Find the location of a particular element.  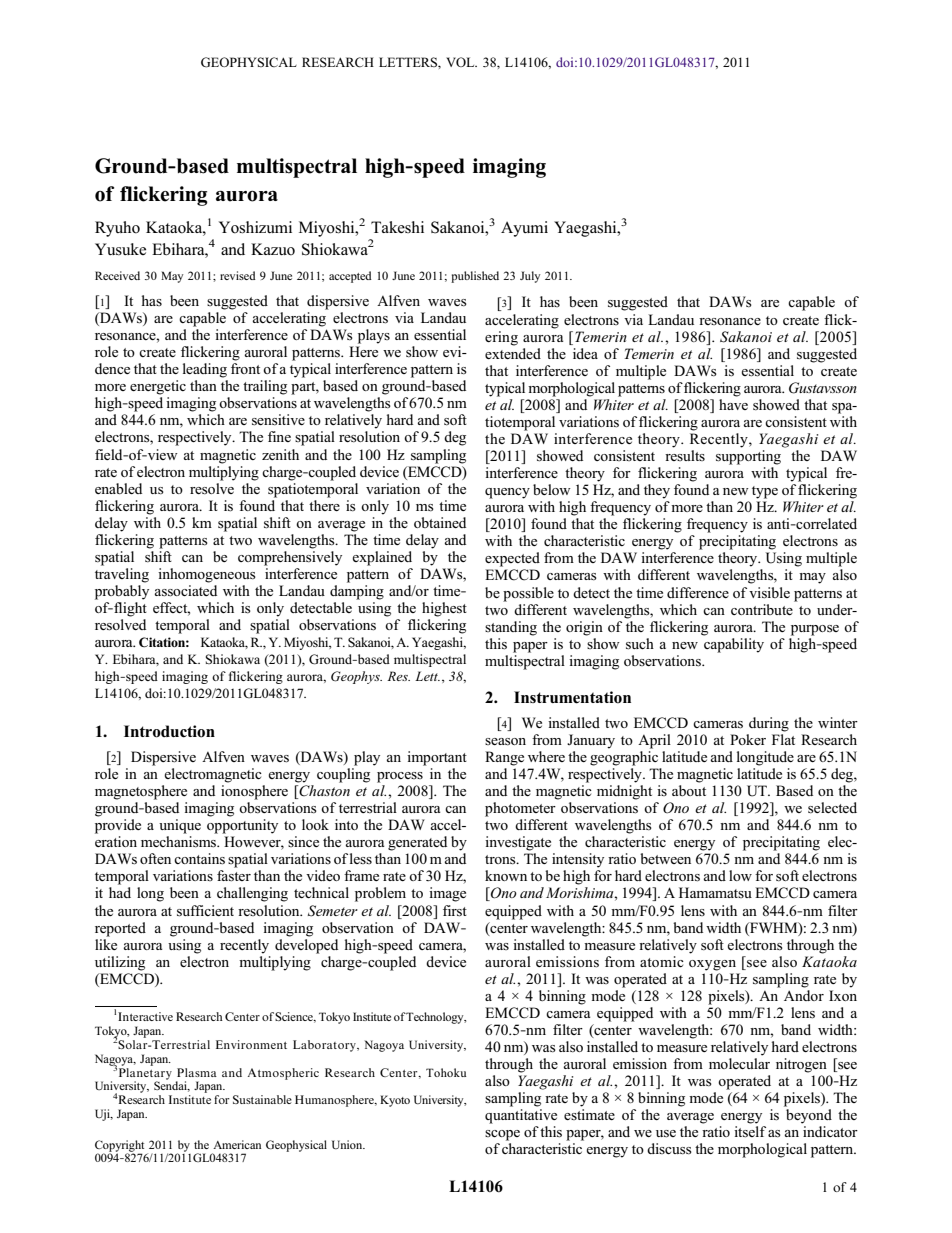

Kazuo is located at coordinates (273, 249).
